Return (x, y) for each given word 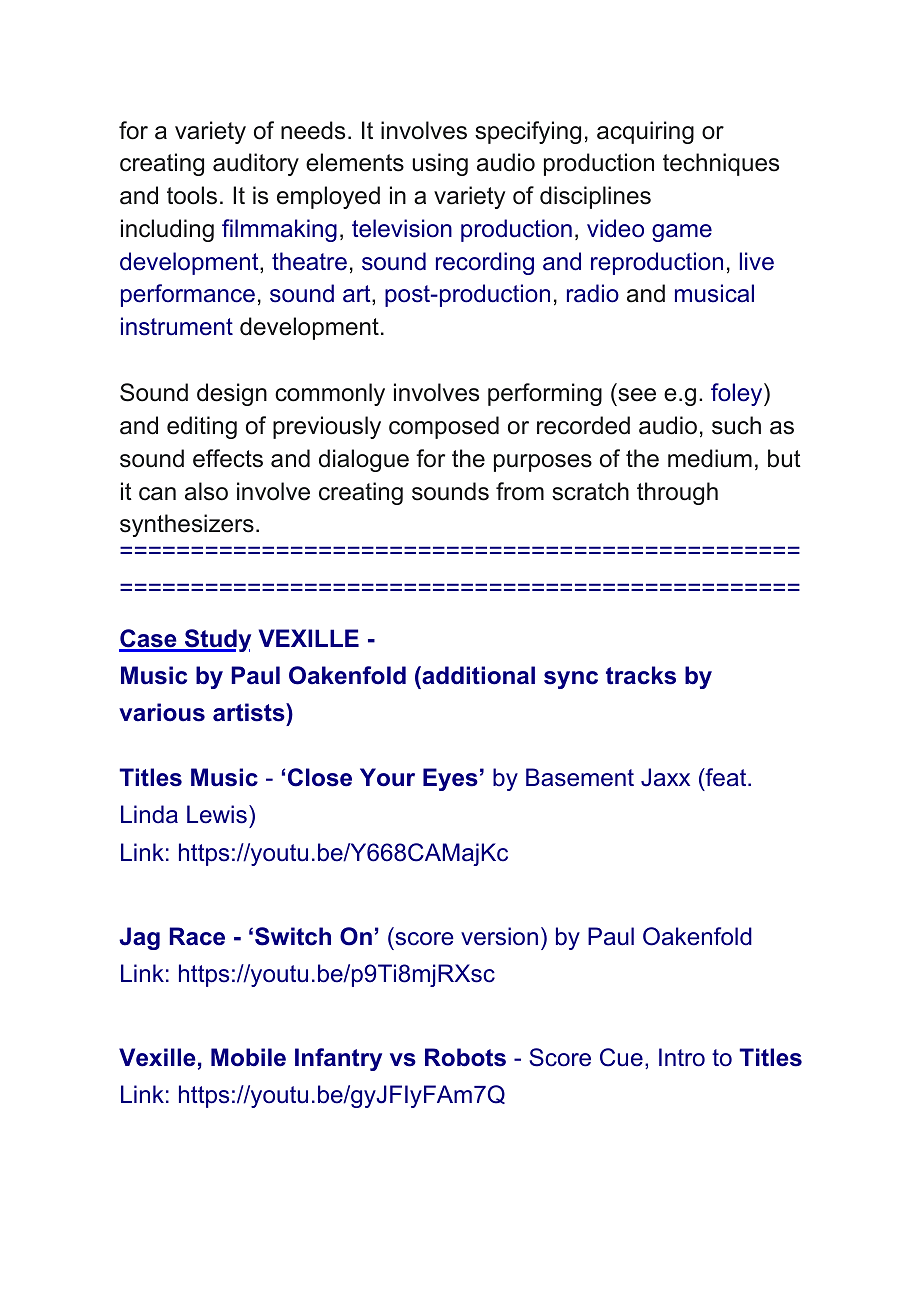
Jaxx (665, 777)
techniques (721, 164)
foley (738, 394)
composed (444, 427)
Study (217, 640)
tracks (641, 675)
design (232, 394)
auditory (256, 164)
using (440, 164)
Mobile (248, 1057)
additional (477, 675)
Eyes (450, 779)
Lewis (217, 814)
